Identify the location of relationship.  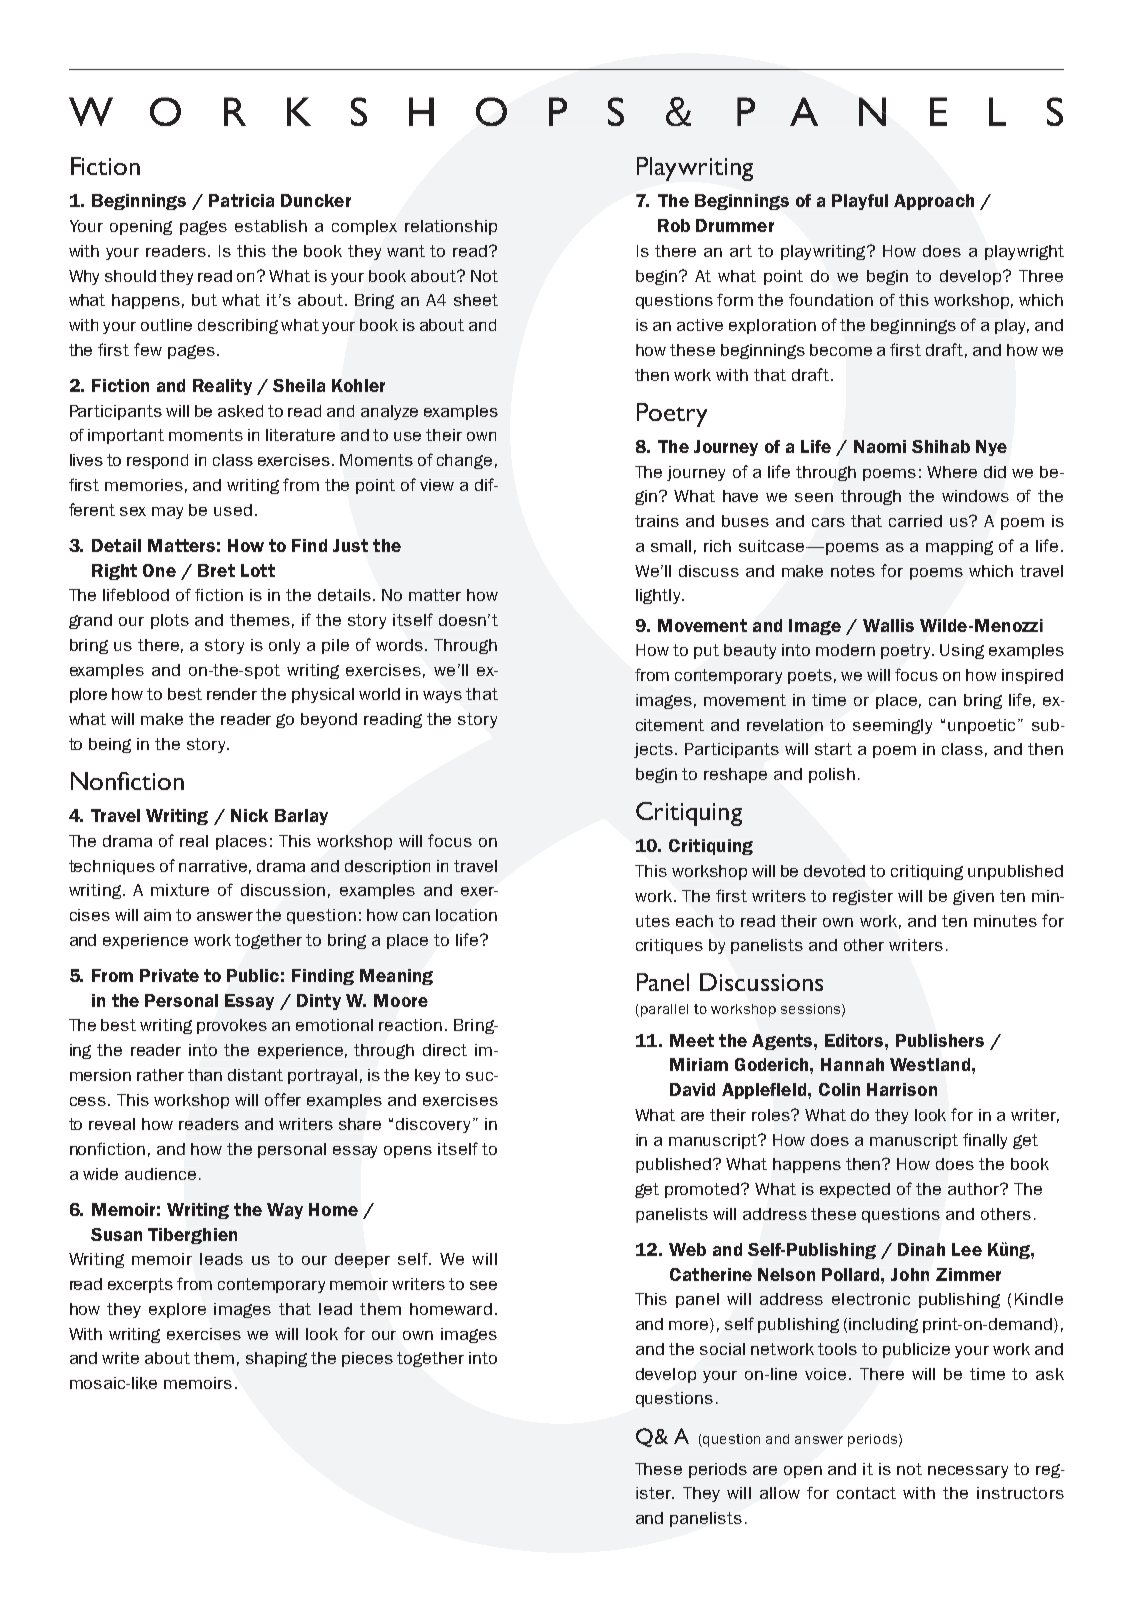
(451, 227).
